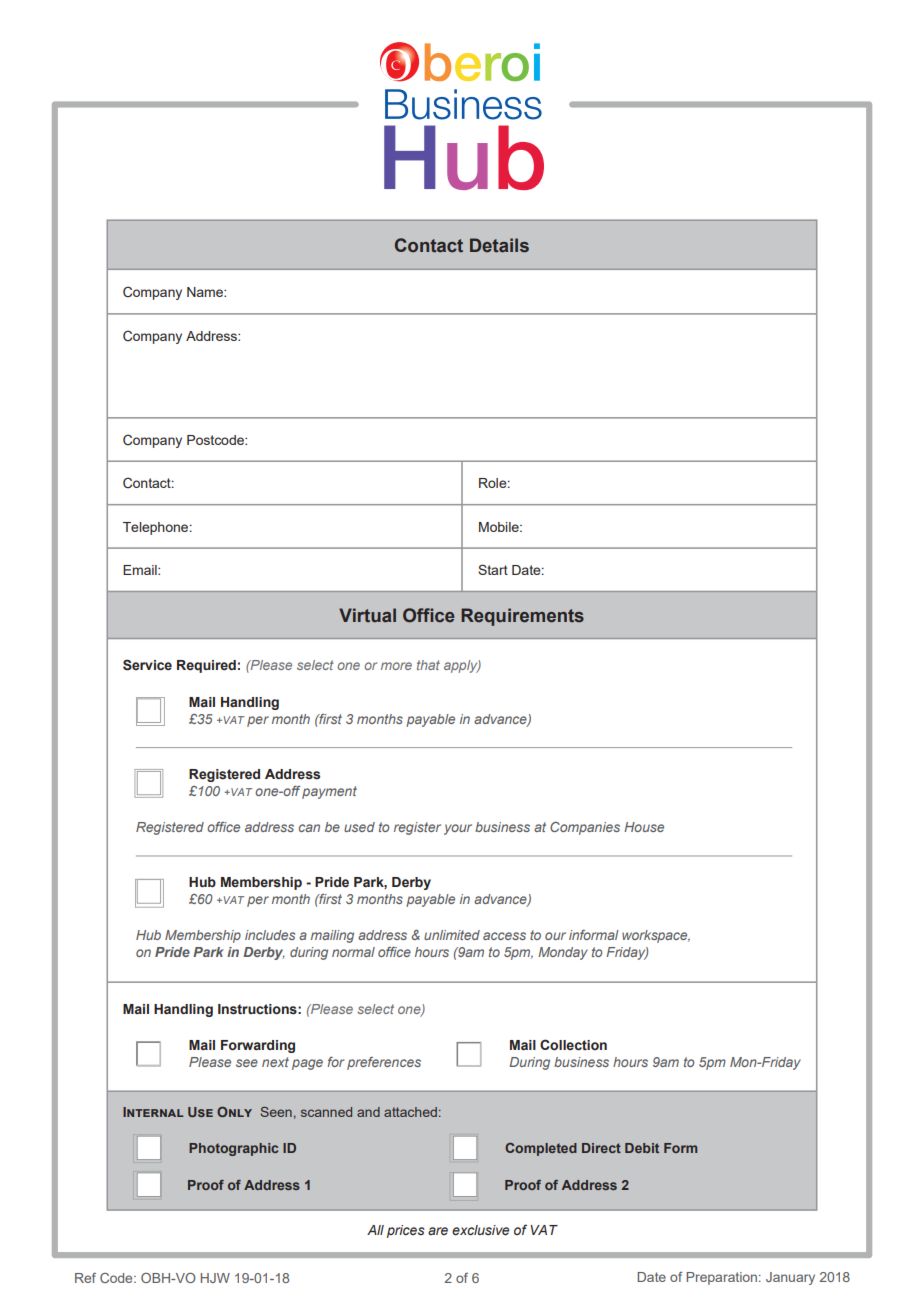 Image resolution: width=924 pixels, height=1308 pixels. I want to click on Required, so click(206, 666).
